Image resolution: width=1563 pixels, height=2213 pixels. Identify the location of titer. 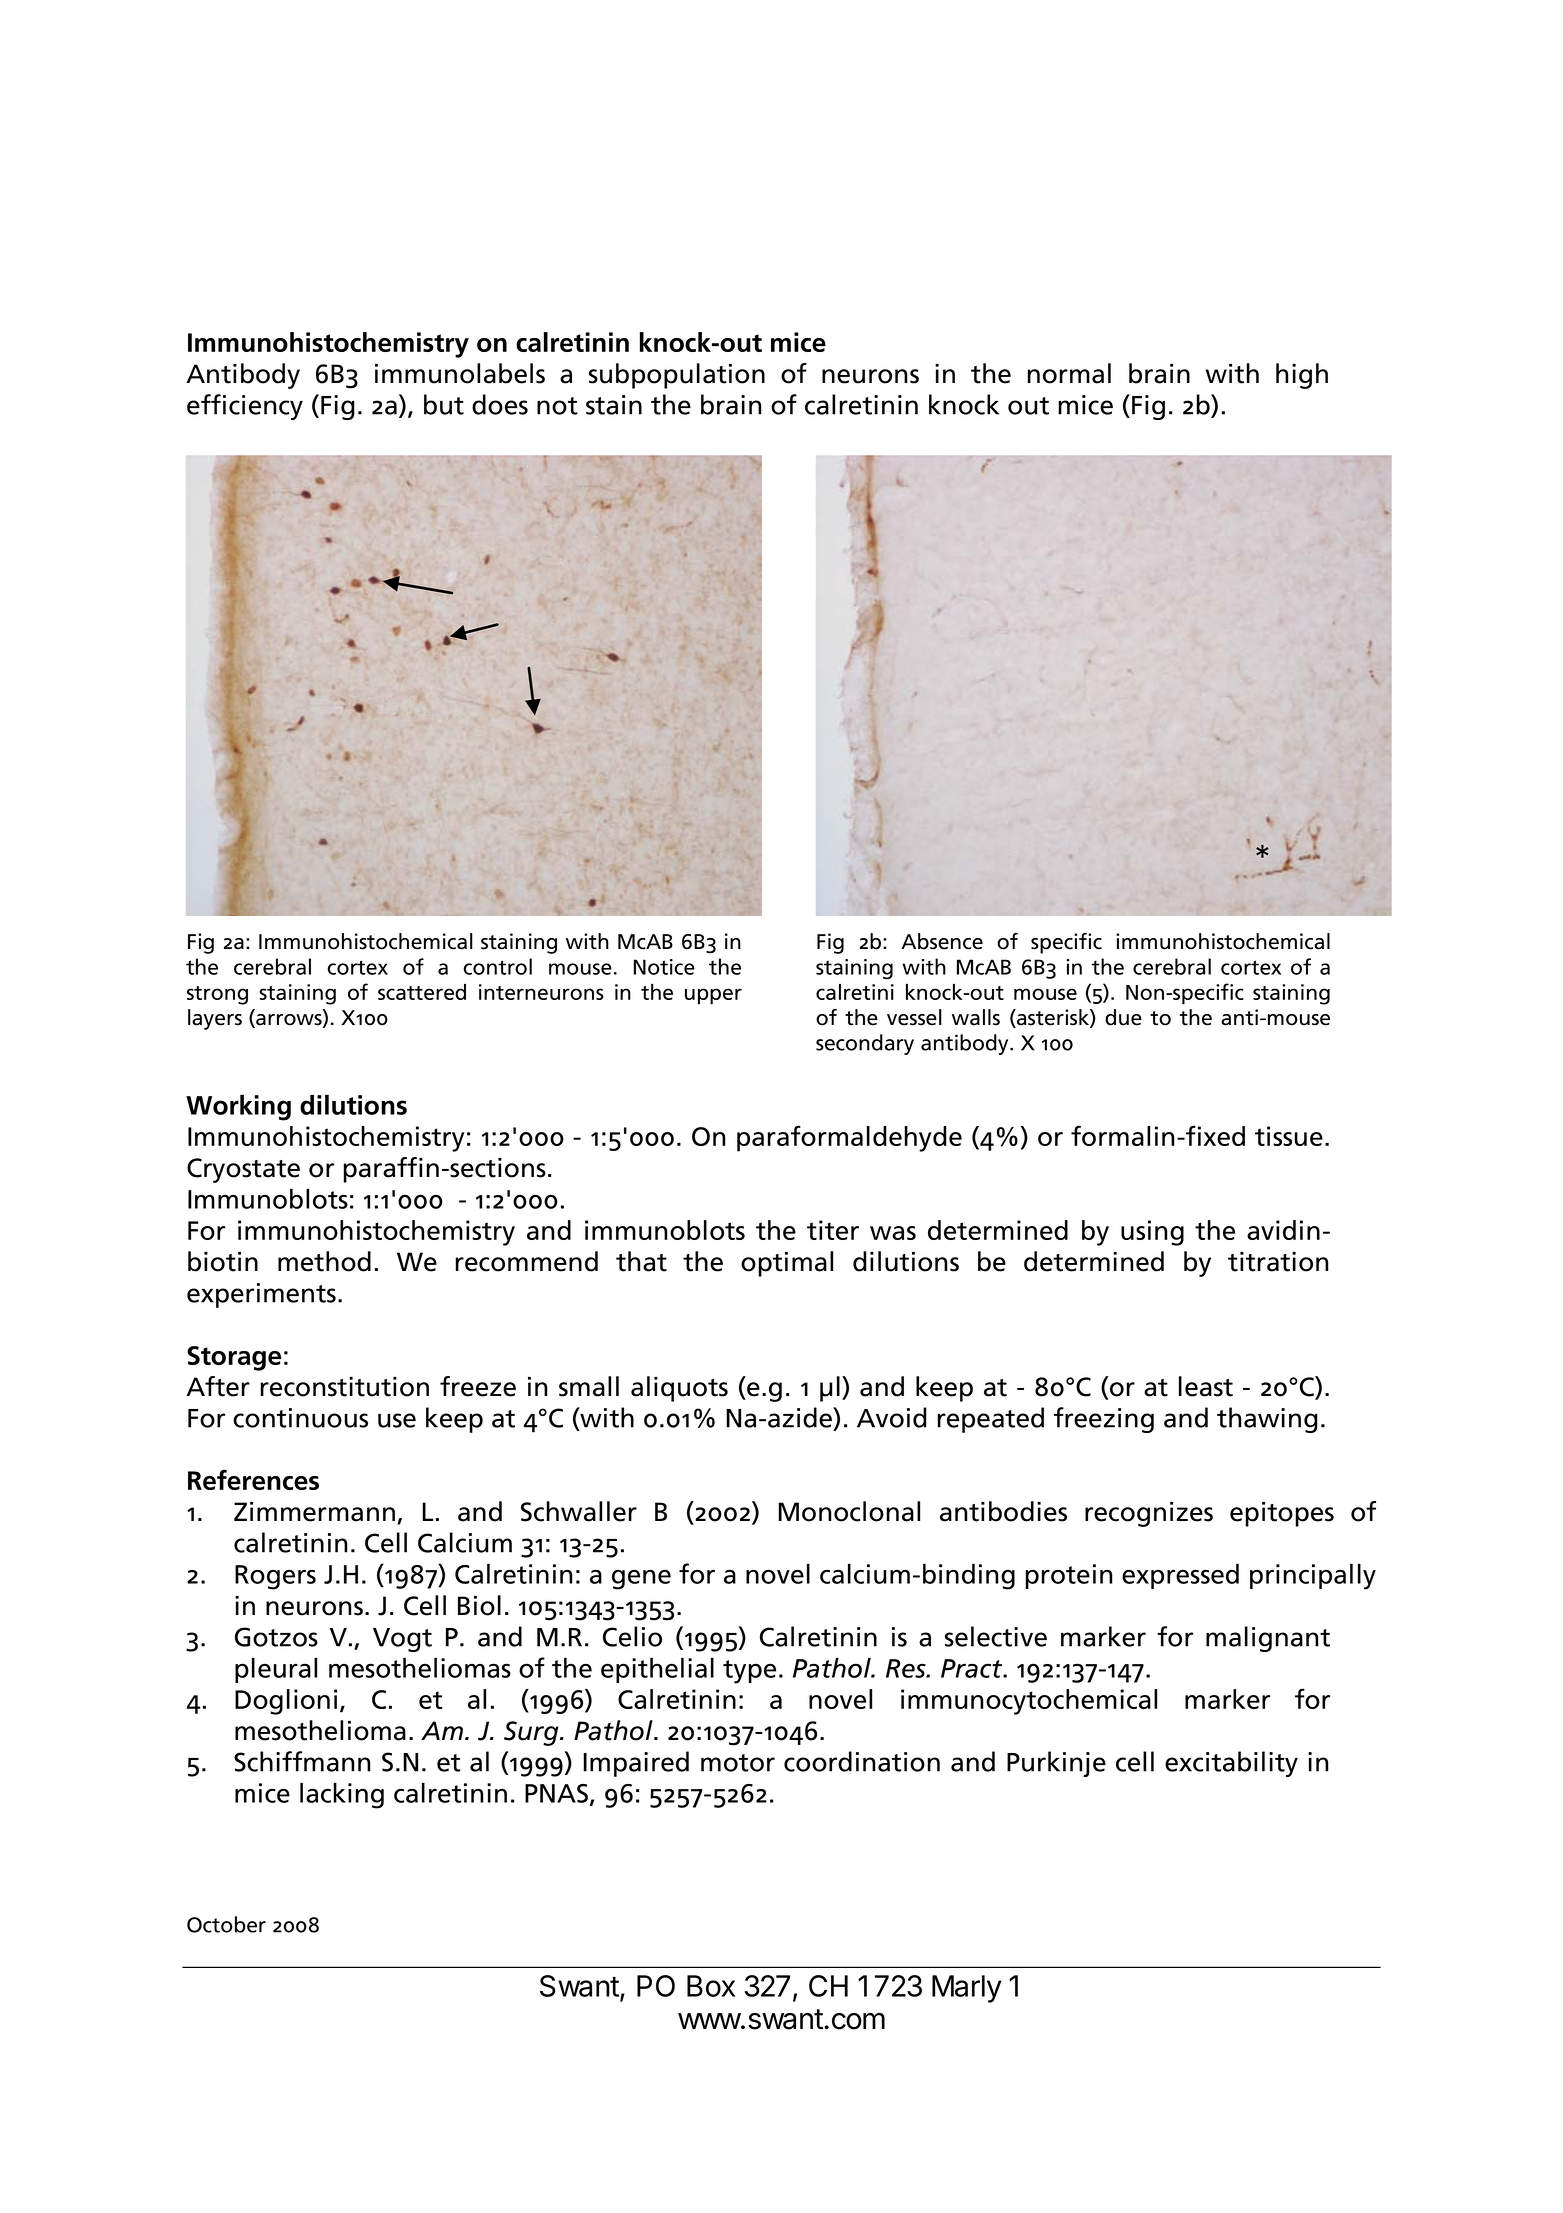
(833, 1230).
